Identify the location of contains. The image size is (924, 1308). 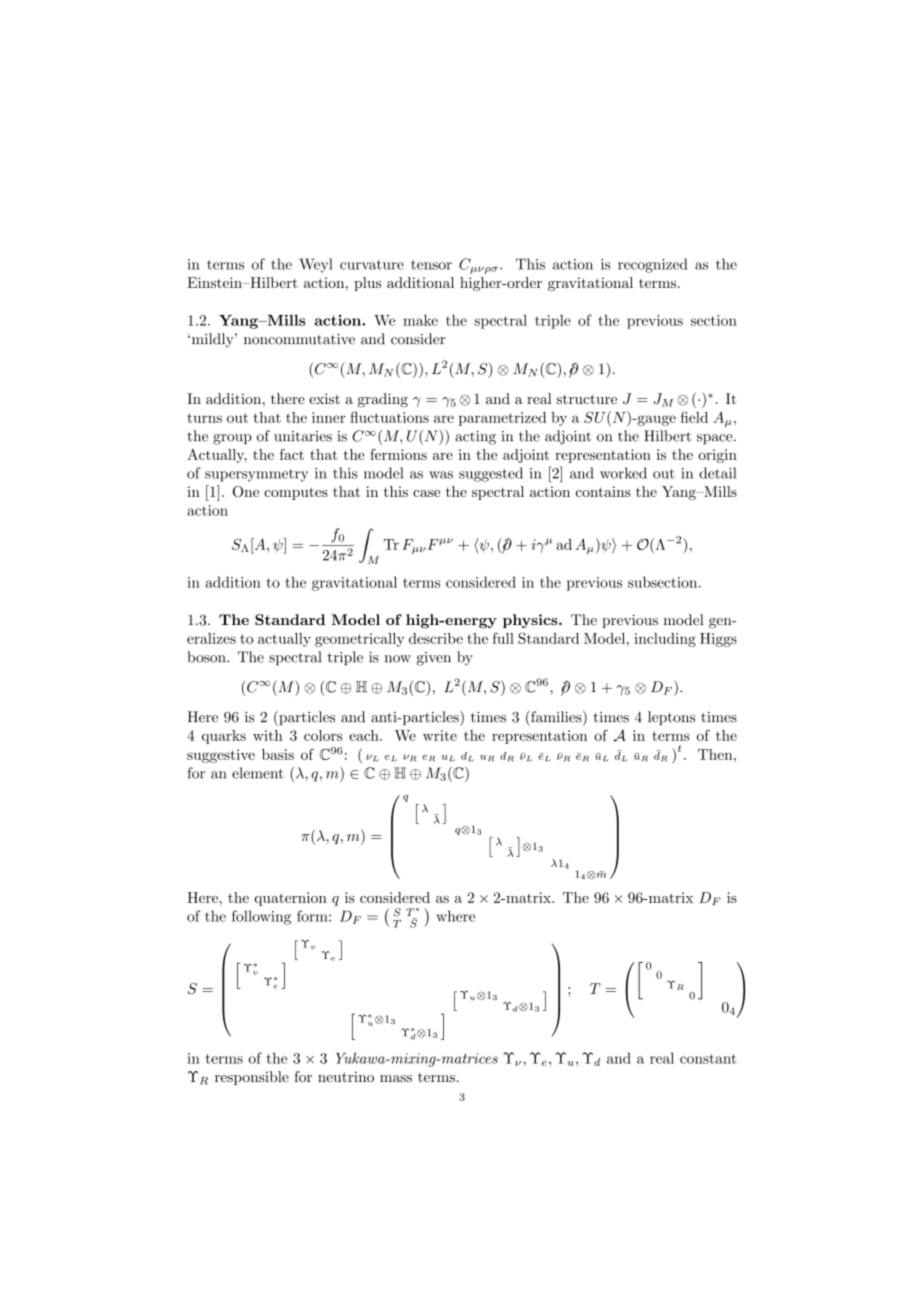
(603, 491).
